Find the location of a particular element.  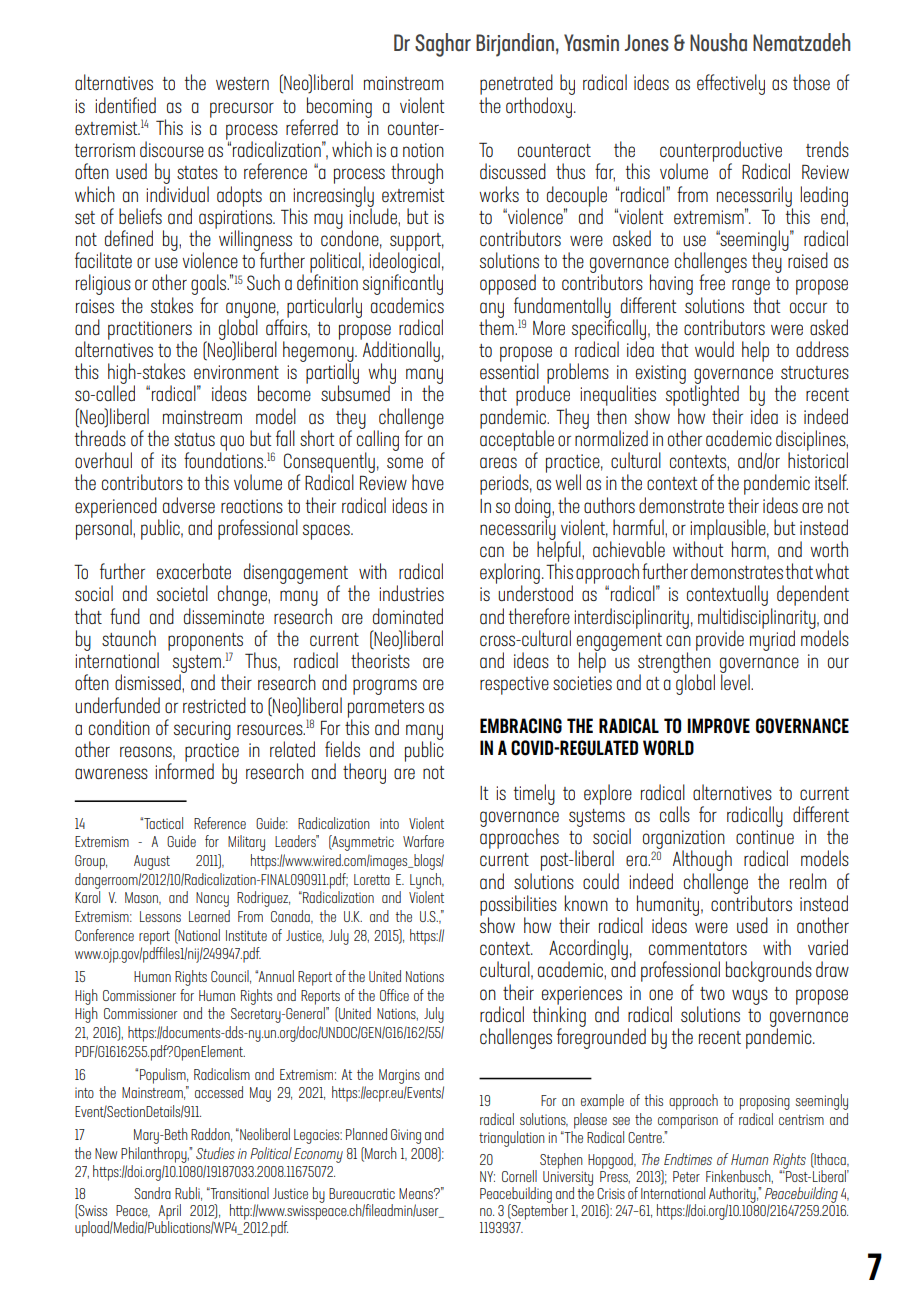

spotlighted is located at coordinates (702, 396).
